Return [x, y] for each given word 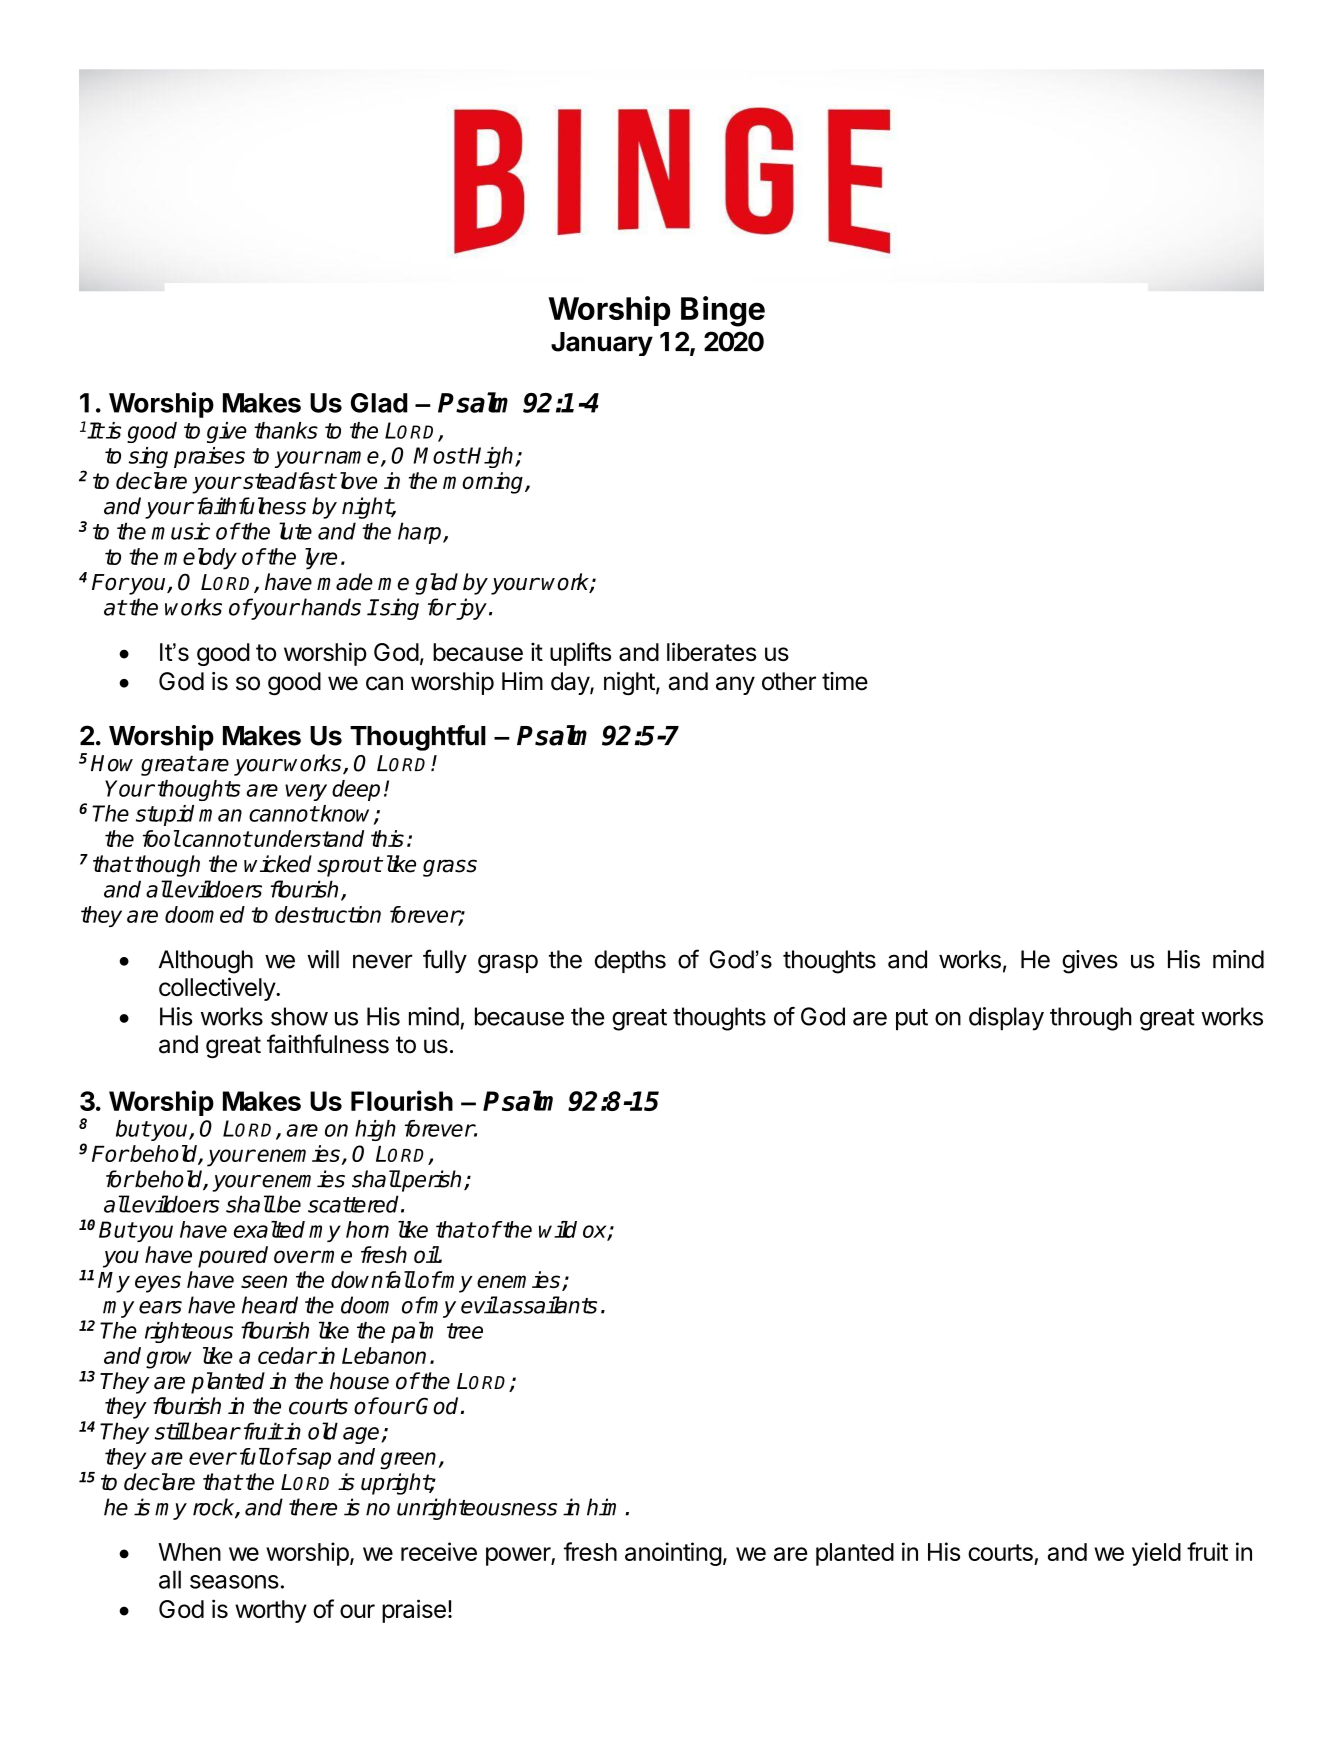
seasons [234, 1582]
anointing [673, 1554]
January [602, 344]
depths [630, 961]
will [323, 959]
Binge [723, 311]
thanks [286, 430]
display [1006, 1019]
